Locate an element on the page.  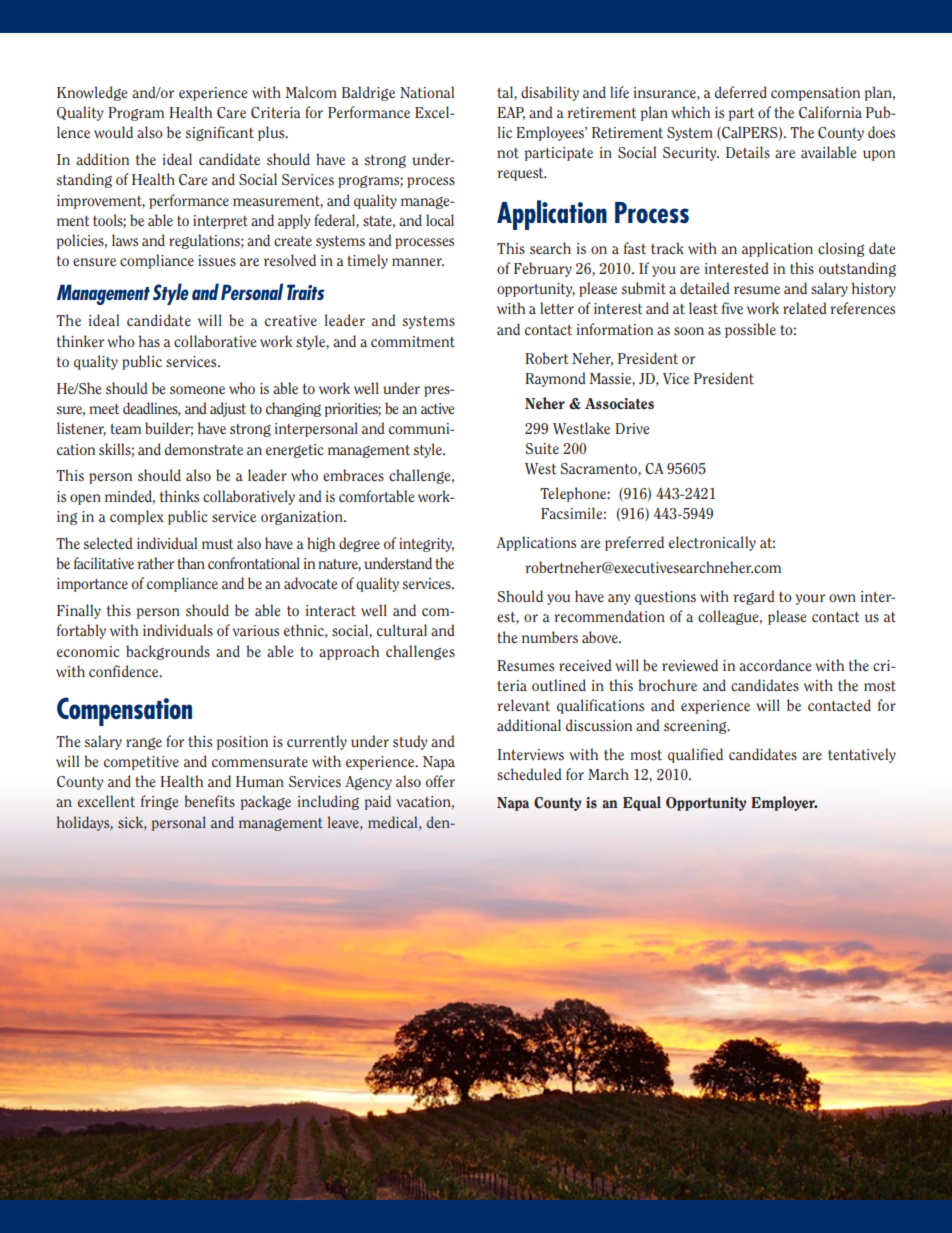
than is located at coordinates (191, 563).
